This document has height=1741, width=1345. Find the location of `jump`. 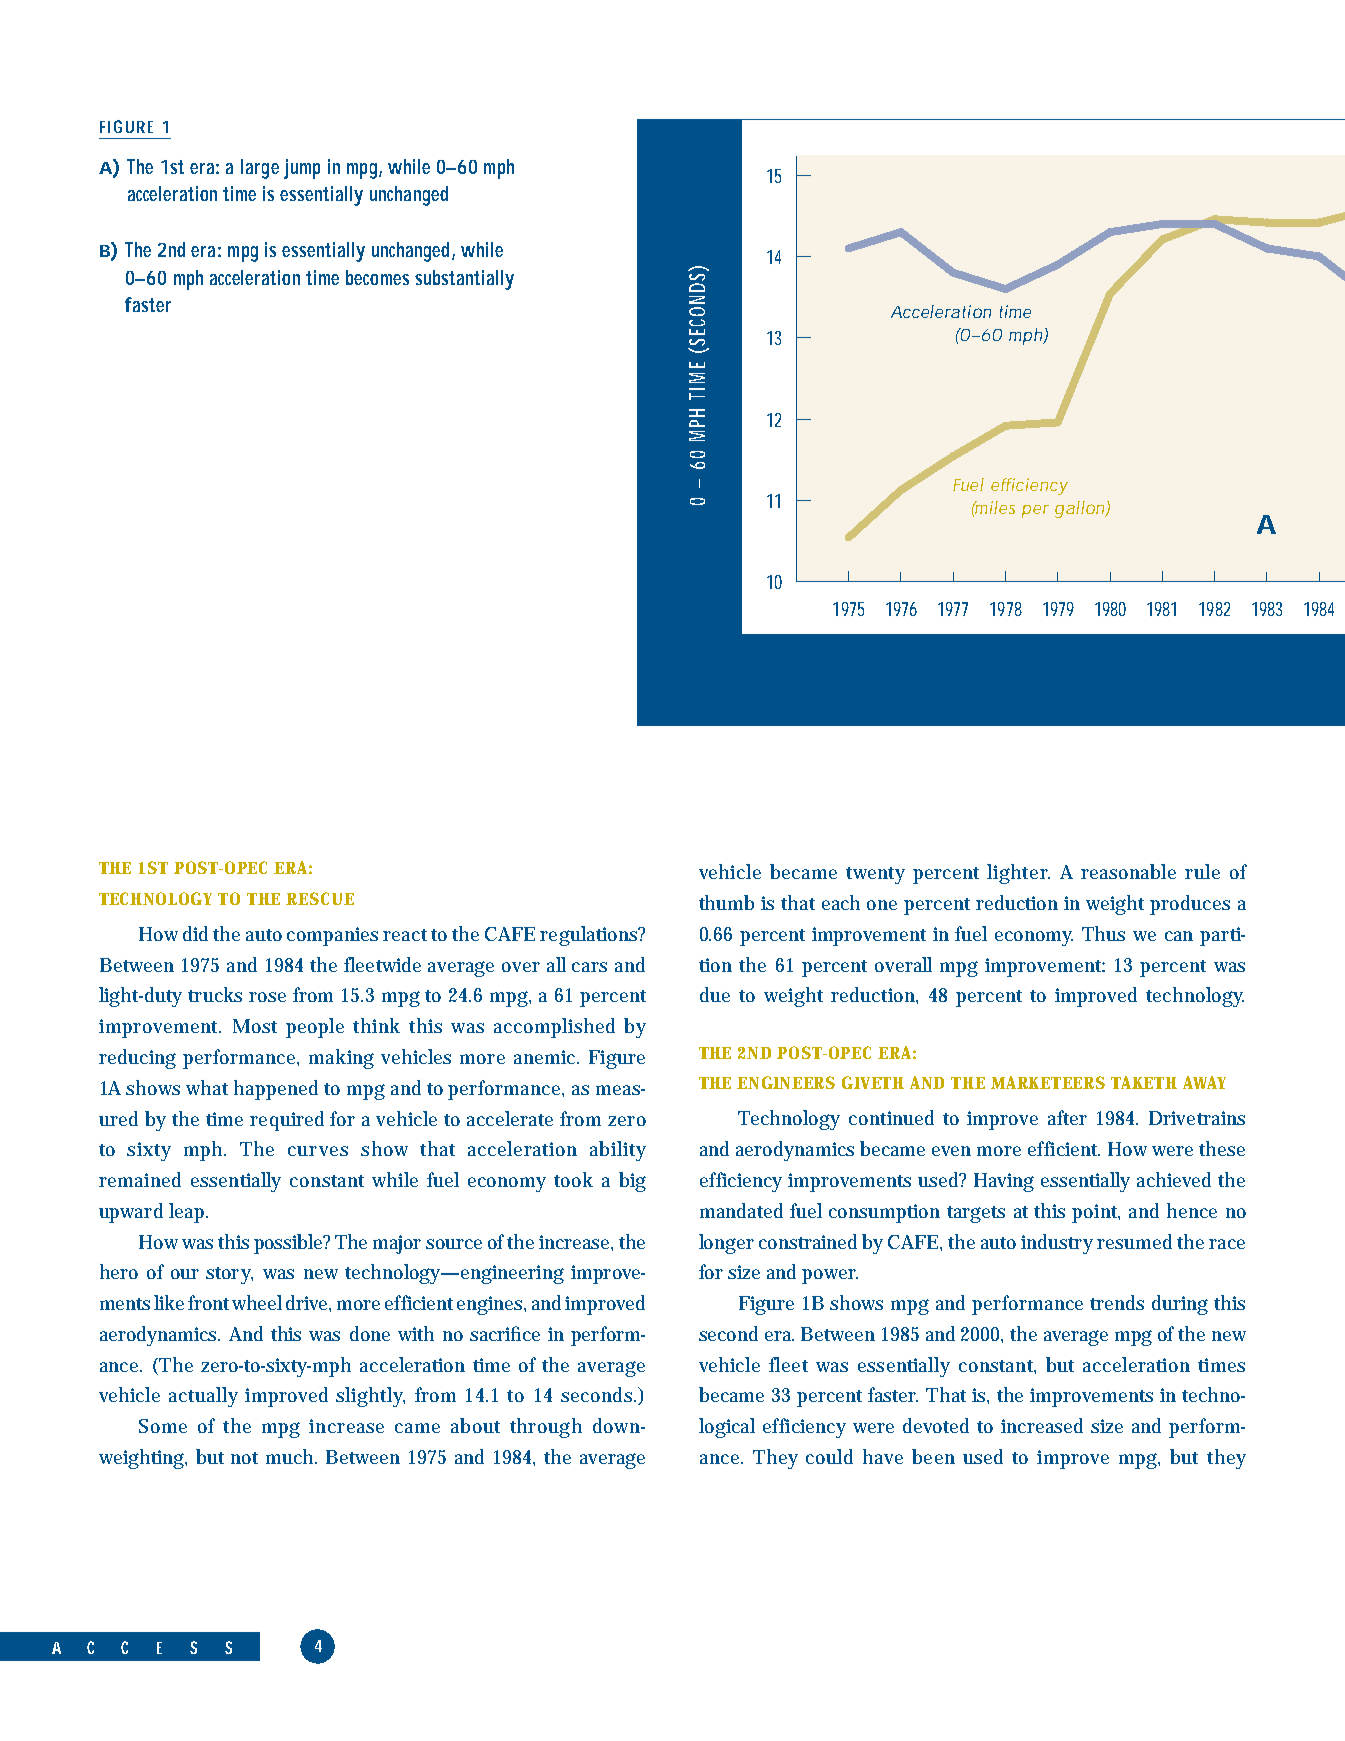

jump is located at coordinates (302, 169).
